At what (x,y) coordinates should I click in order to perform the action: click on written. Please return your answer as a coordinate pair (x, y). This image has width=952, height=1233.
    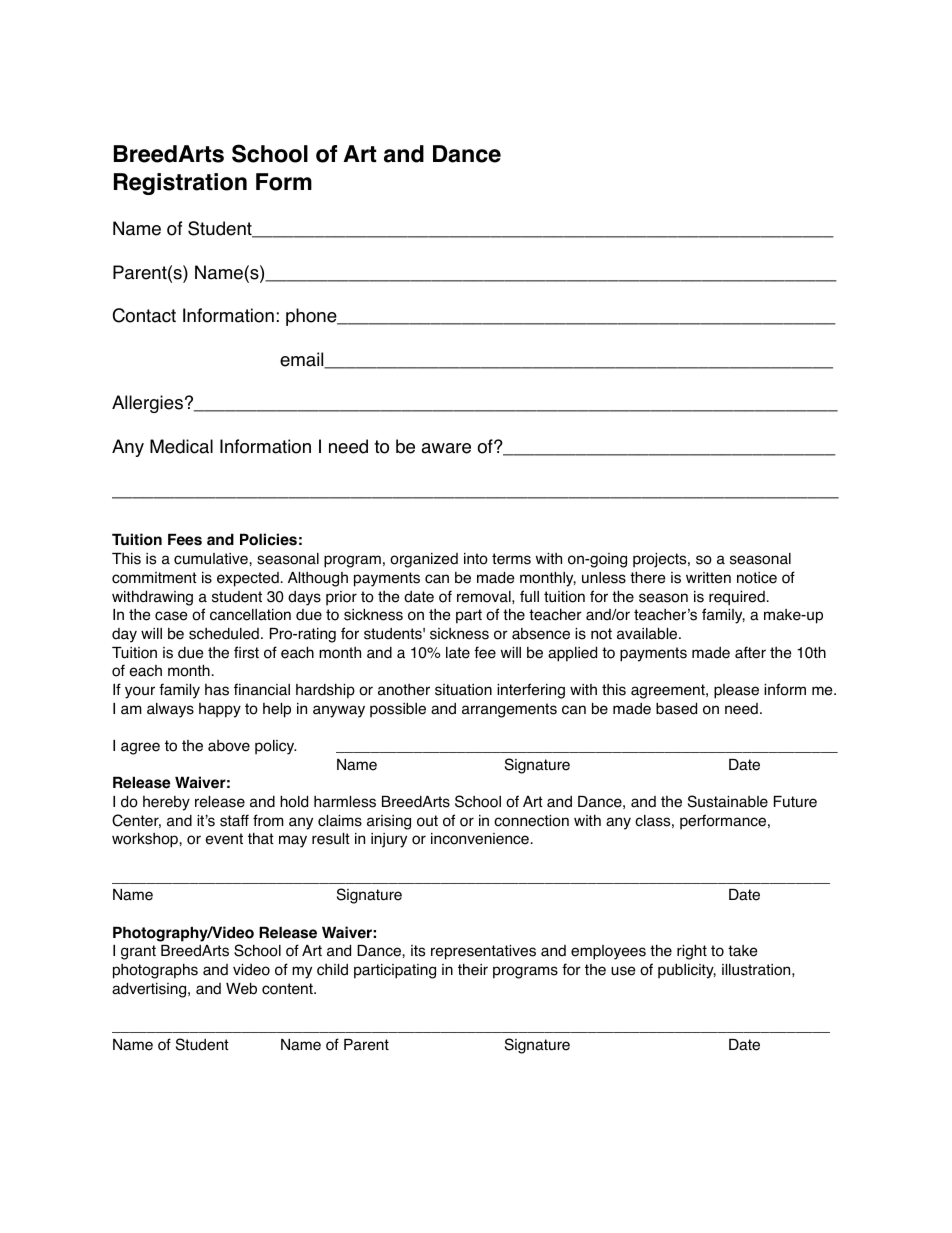
    Looking at the image, I should click on (708, 578).
